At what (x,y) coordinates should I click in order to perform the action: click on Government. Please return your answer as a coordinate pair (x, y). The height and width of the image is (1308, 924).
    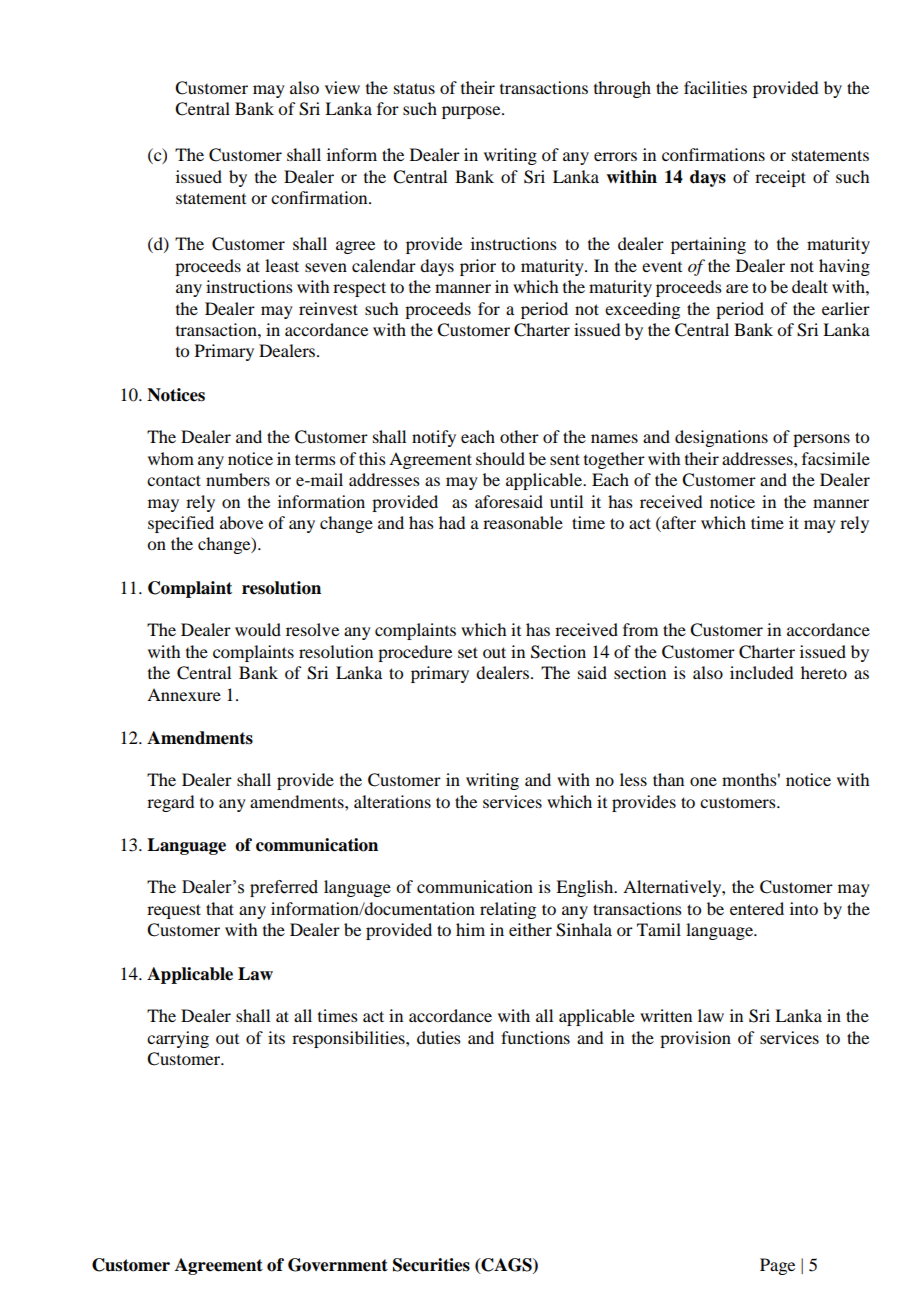
    Looking at the image, I should click on (338, 1265).
